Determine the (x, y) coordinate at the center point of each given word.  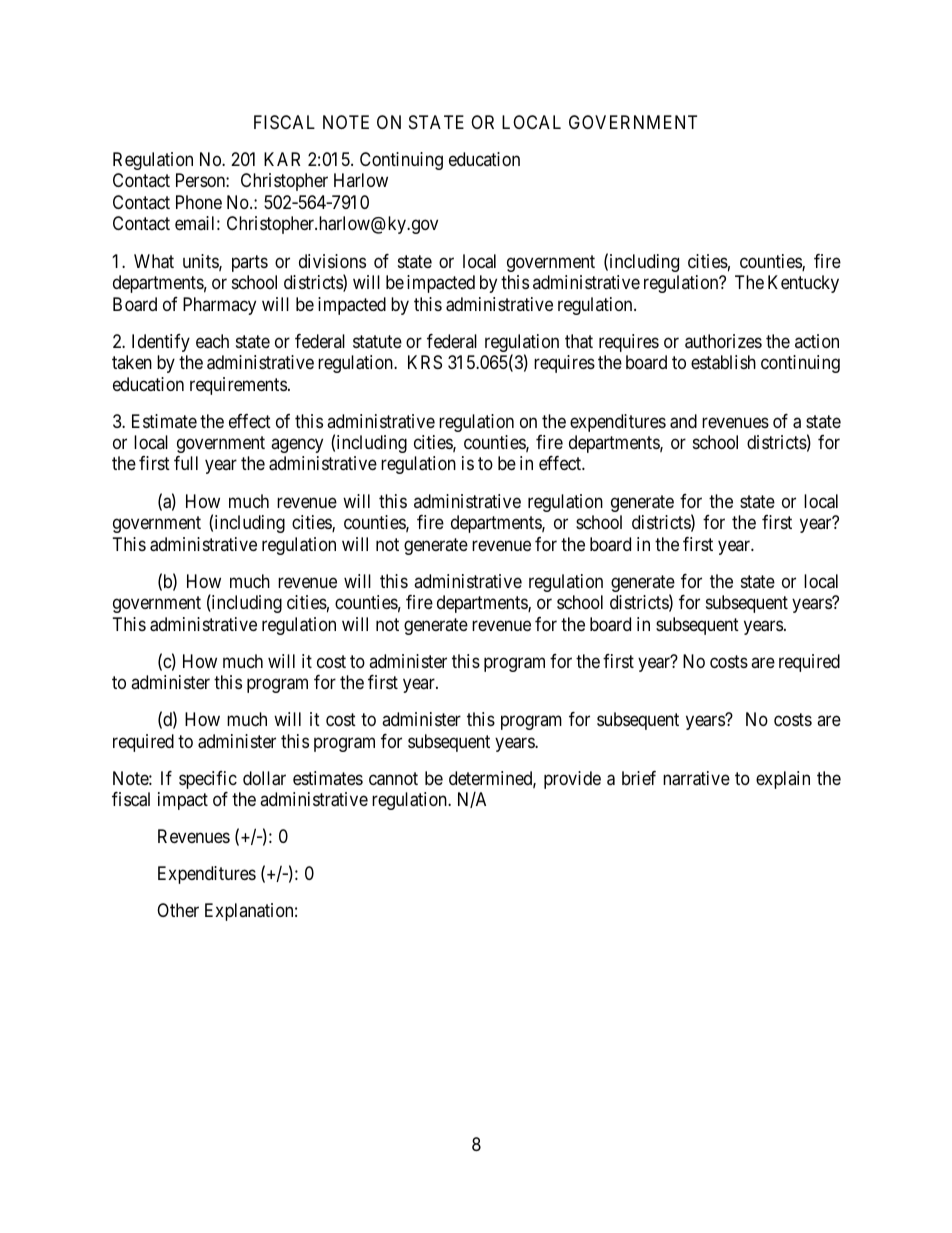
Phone (199, 202)
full (186, 463)
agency (297, 445)
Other (178, 910)
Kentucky (803, 284)
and (683, 421)
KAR (282, 159)
